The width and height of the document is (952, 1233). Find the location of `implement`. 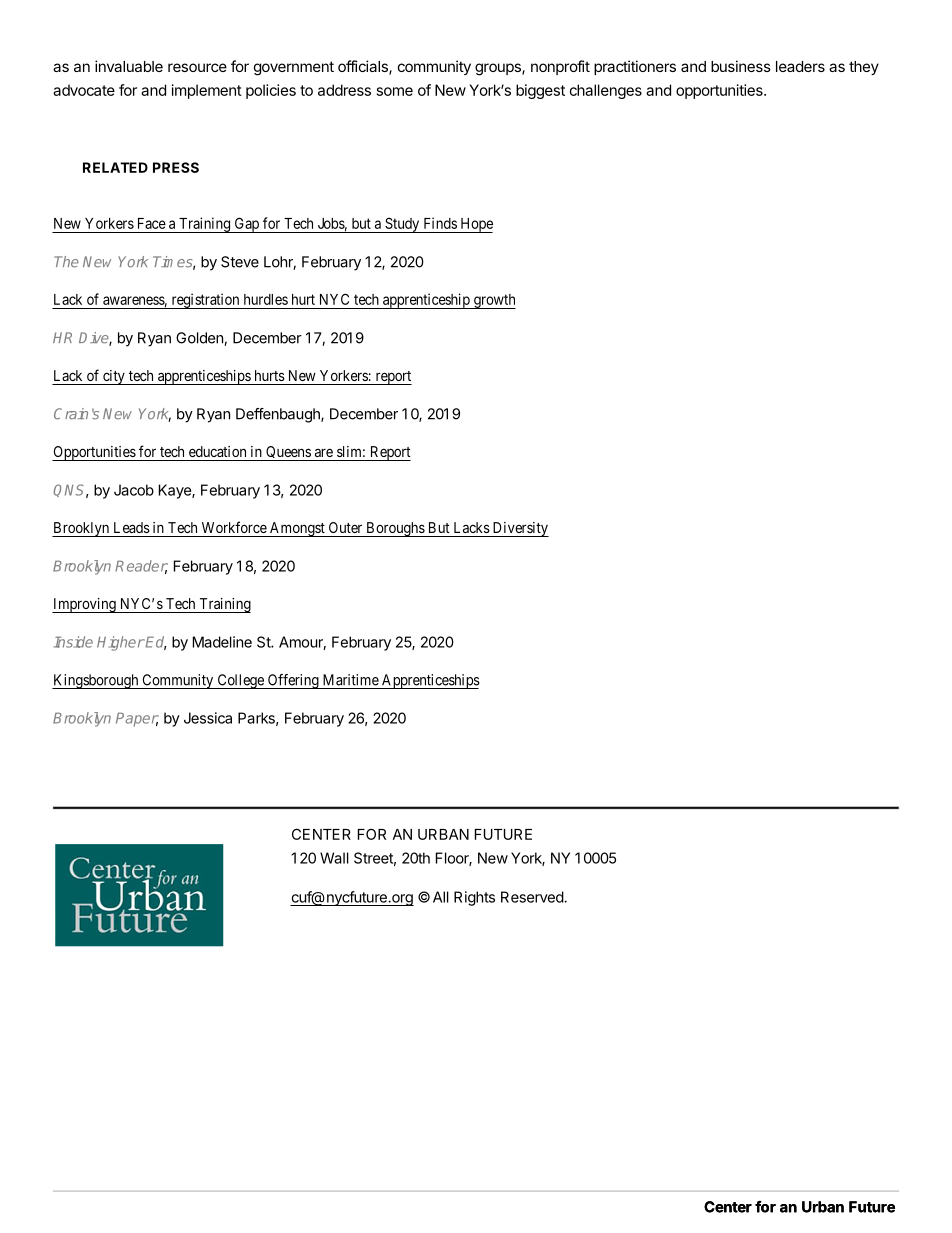

implement is located at coordinates (207, 91).
